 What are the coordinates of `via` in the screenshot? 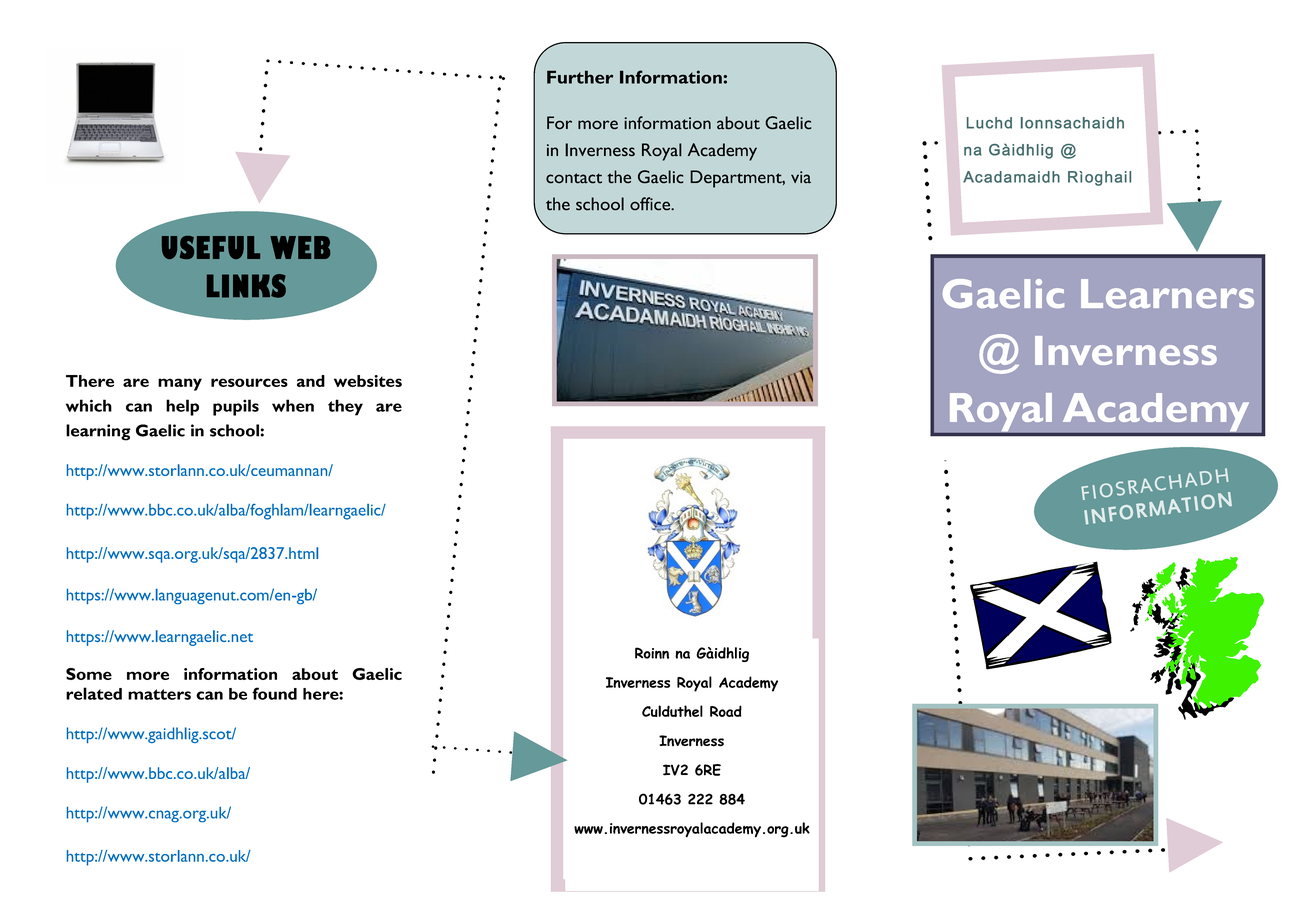 It's located at (801, 177).
